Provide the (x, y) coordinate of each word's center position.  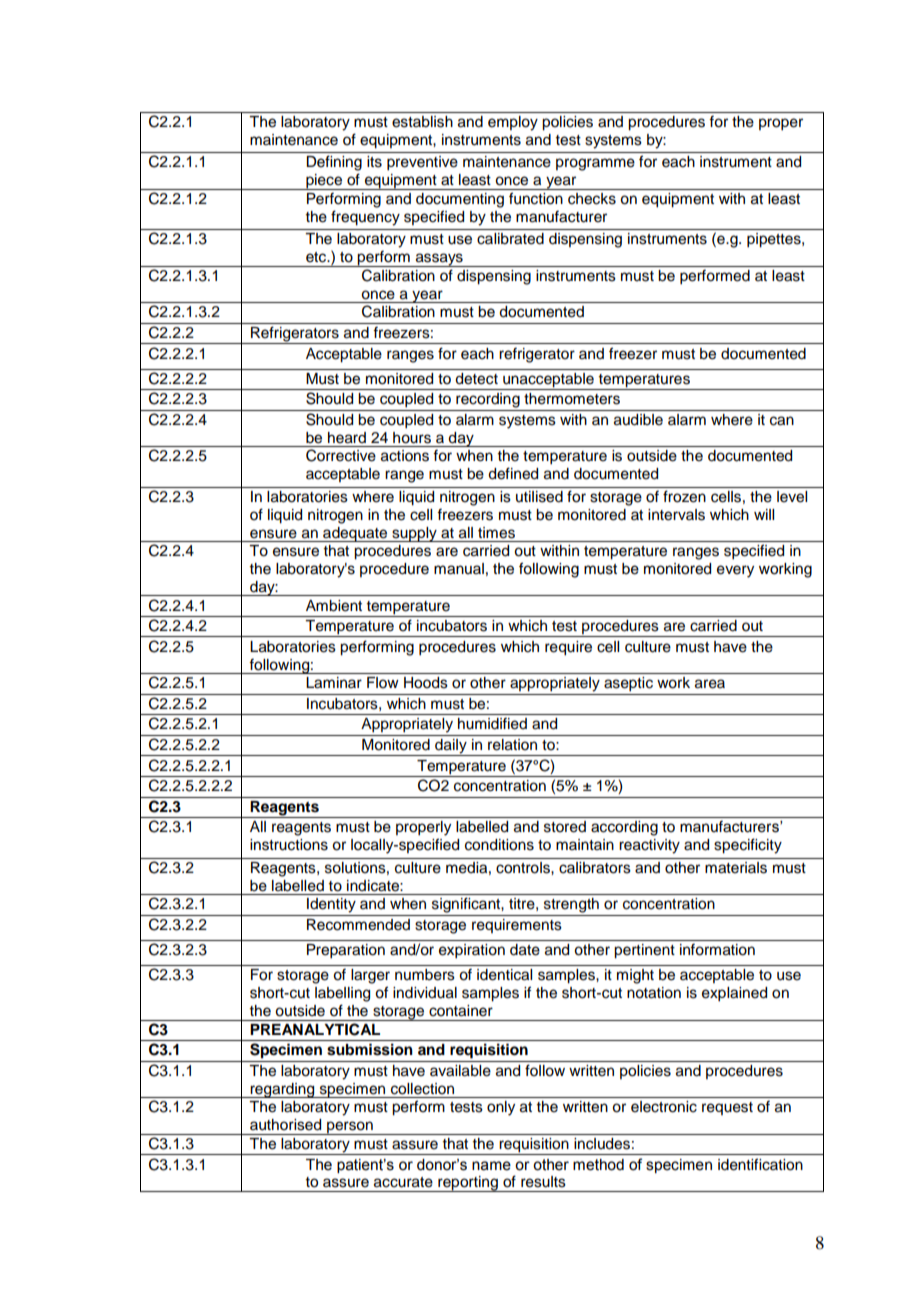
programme (595, 164)
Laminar (334, 683)
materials (736, 868)
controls (524, 868)
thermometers (572, 399)
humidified (492, 723)
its (374, 162)
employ (513, 123)
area (710, 684)
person (350, 1128)
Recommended (358, 925)
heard (347, 438)
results (543, 1182)
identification (760, 1164)
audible (638, 420)
